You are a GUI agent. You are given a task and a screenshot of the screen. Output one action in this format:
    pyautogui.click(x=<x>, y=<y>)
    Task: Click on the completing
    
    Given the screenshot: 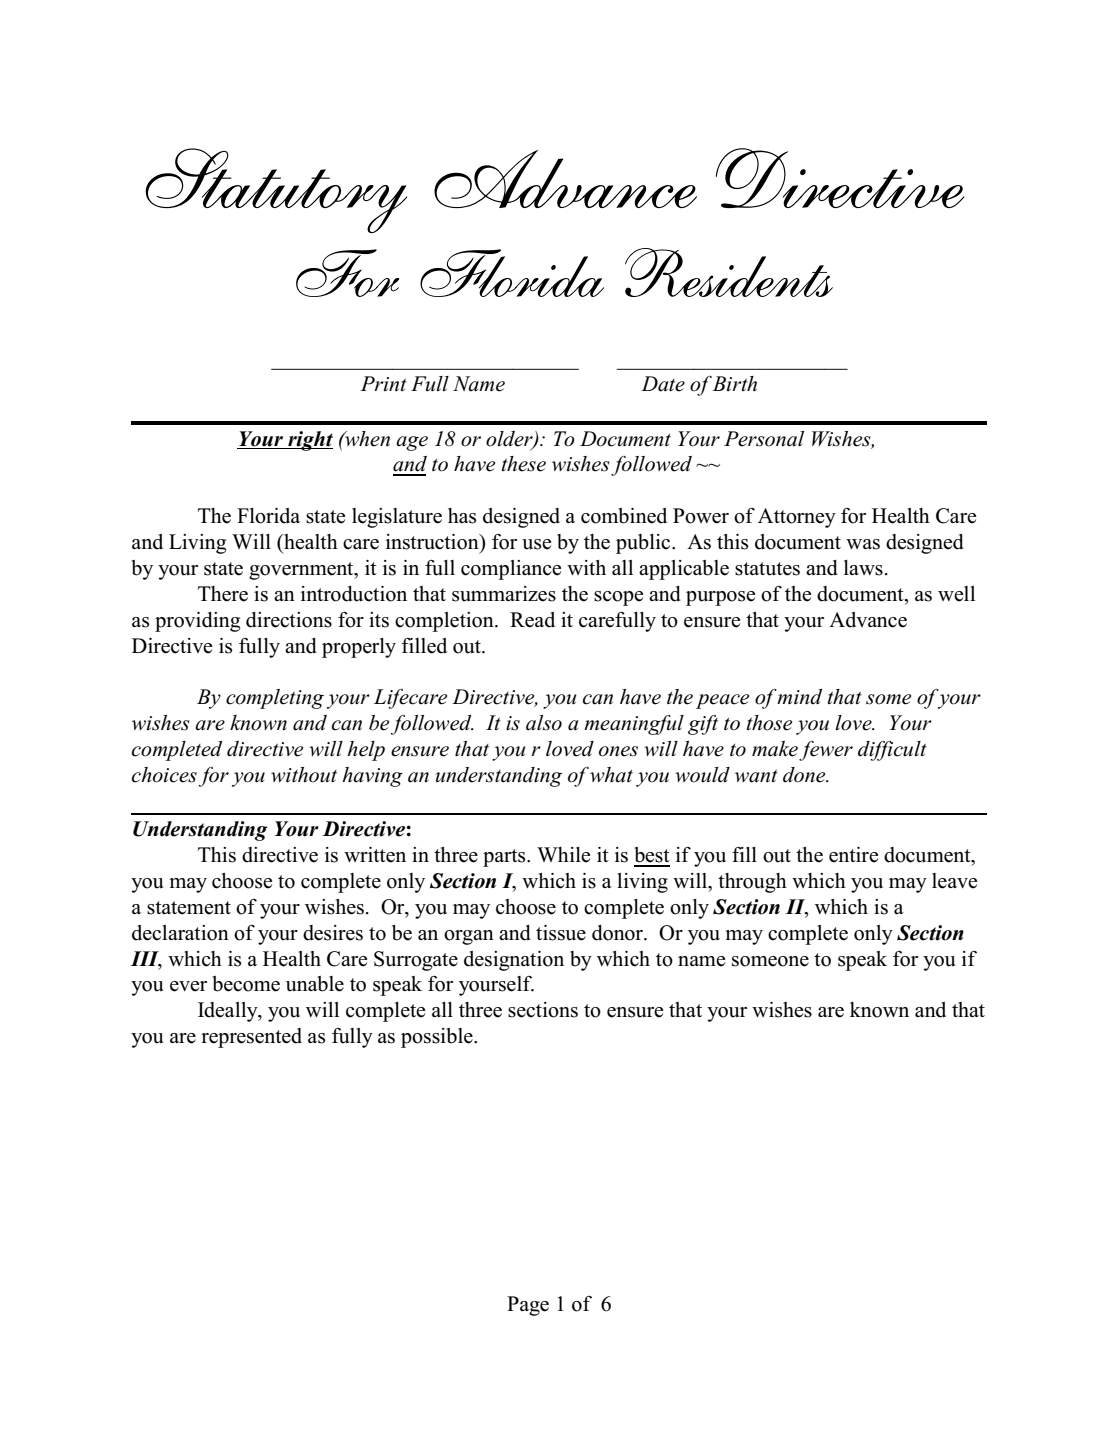 What is the action you would take?
    pyautogui.click(x=275, y=699)
